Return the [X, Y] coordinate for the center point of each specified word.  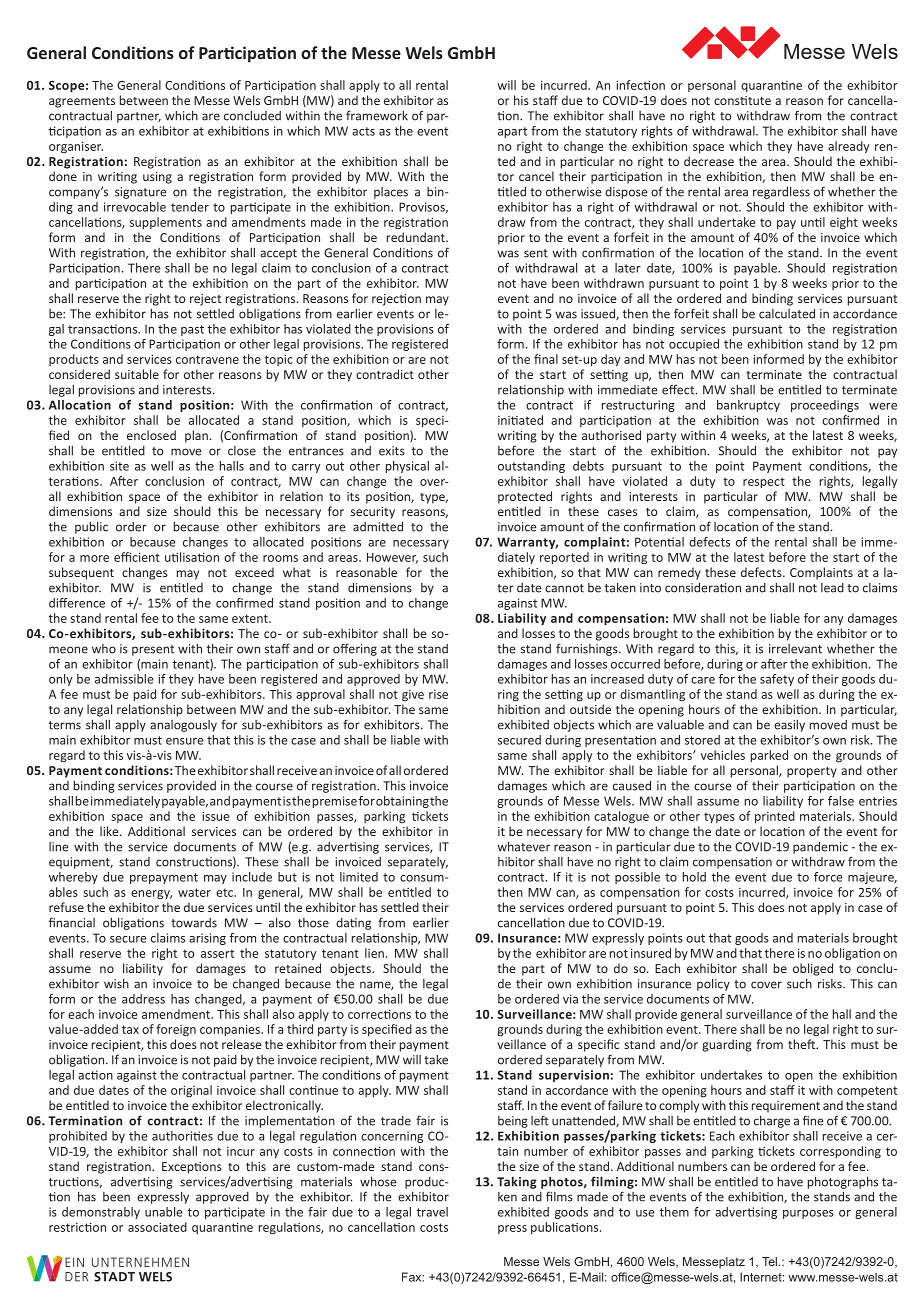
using [157, 178]
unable [164, 1212]
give [413, 695]
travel [432, 1212]
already [848, 147]
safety [777, 680]
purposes [808, 1214]
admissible [124, 679]
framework [377, 115]
